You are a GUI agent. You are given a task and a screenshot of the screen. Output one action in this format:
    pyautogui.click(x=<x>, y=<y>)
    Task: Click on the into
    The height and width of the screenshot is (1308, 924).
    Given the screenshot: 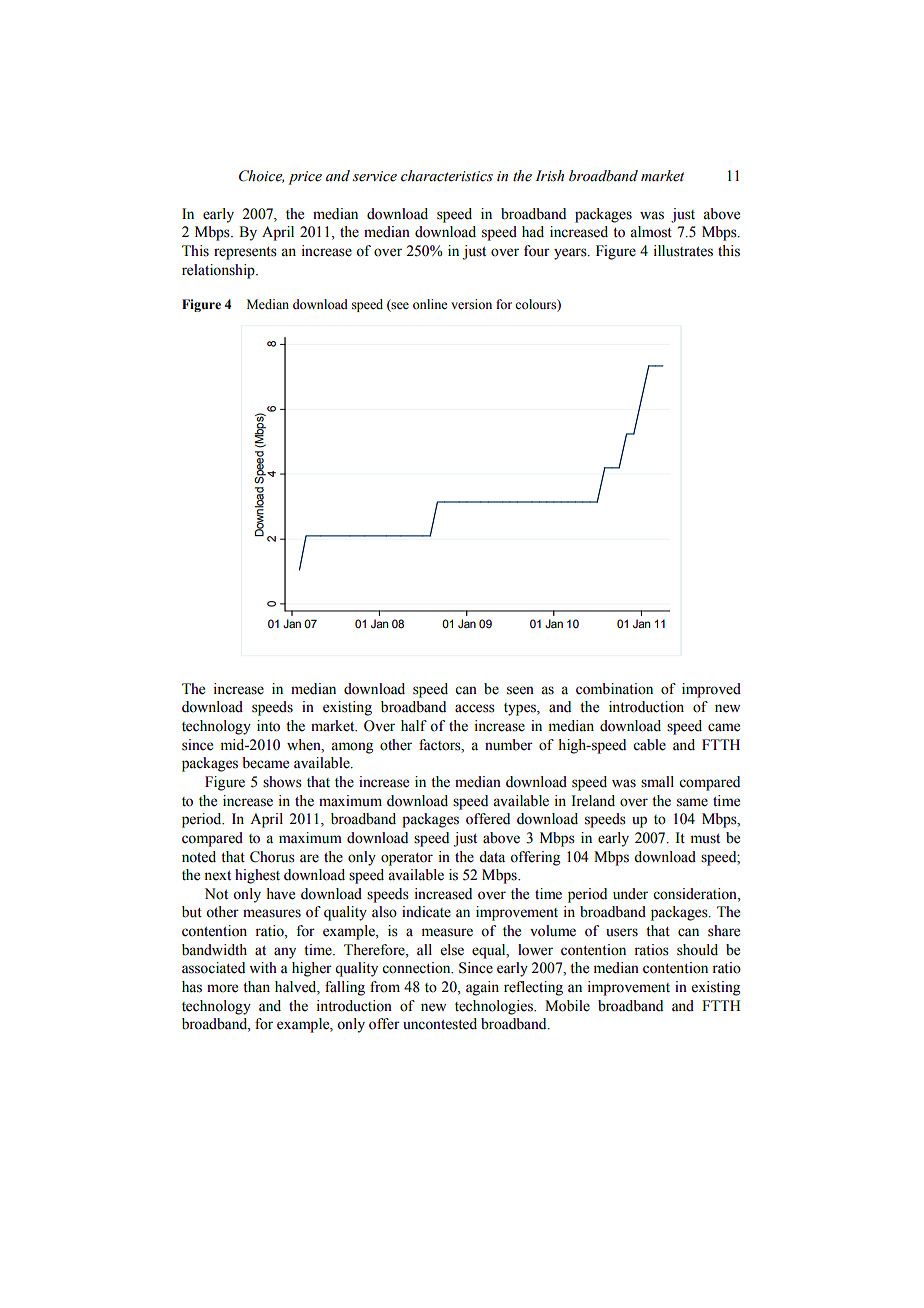 What is the action you would take?
    pyautogui.click(x=268, y=726)
